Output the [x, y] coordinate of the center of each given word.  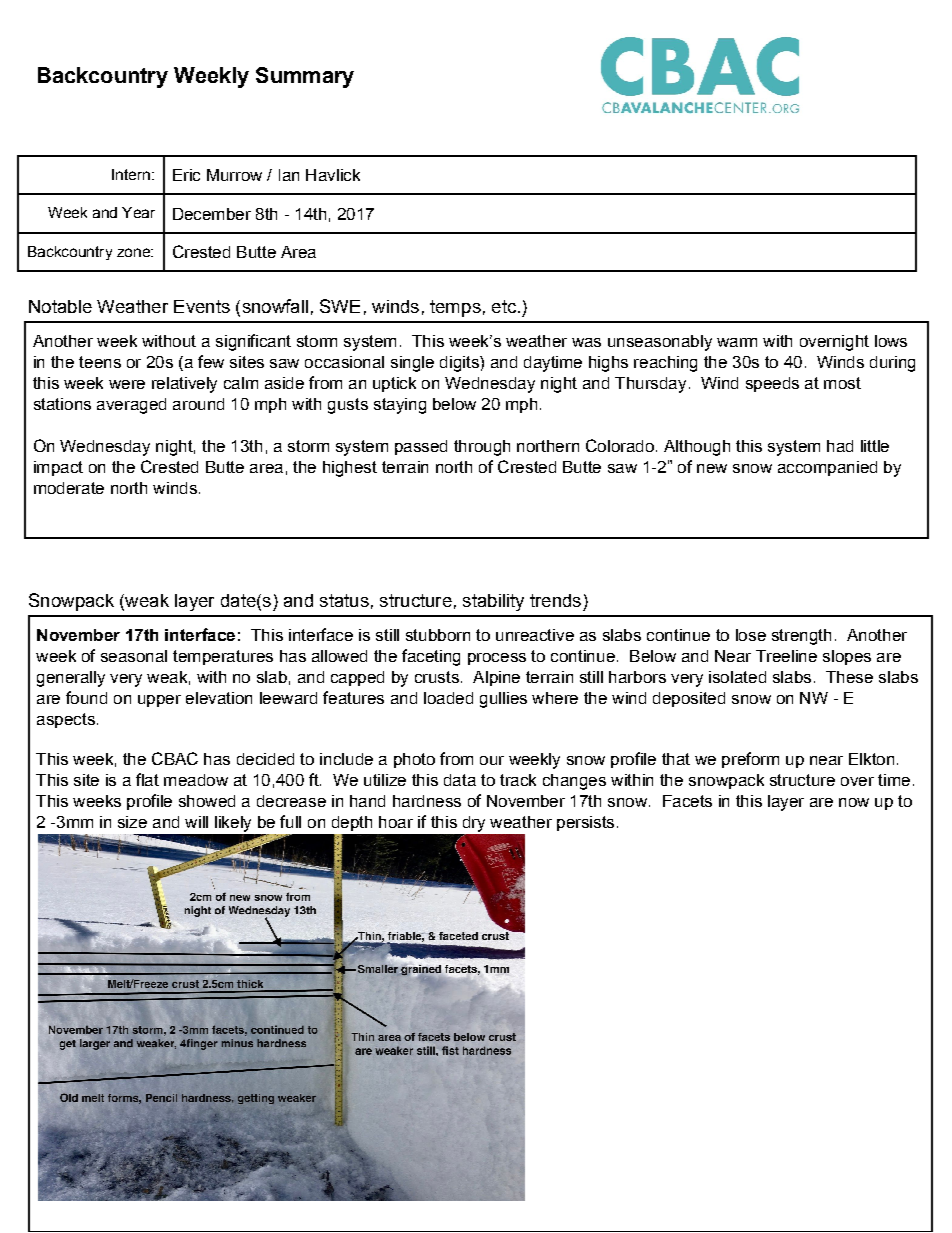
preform [750, 760]
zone [134, 252]
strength [801, 637]
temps [455, 308]
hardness [427, 801]
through [482, 448]
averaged [131, 406]
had [840, 446]
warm [737, 342]
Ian [289, 175]
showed [207, 801]
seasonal [134, 656]
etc [505, 306]
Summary [305, 77]
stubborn [438, 635]
